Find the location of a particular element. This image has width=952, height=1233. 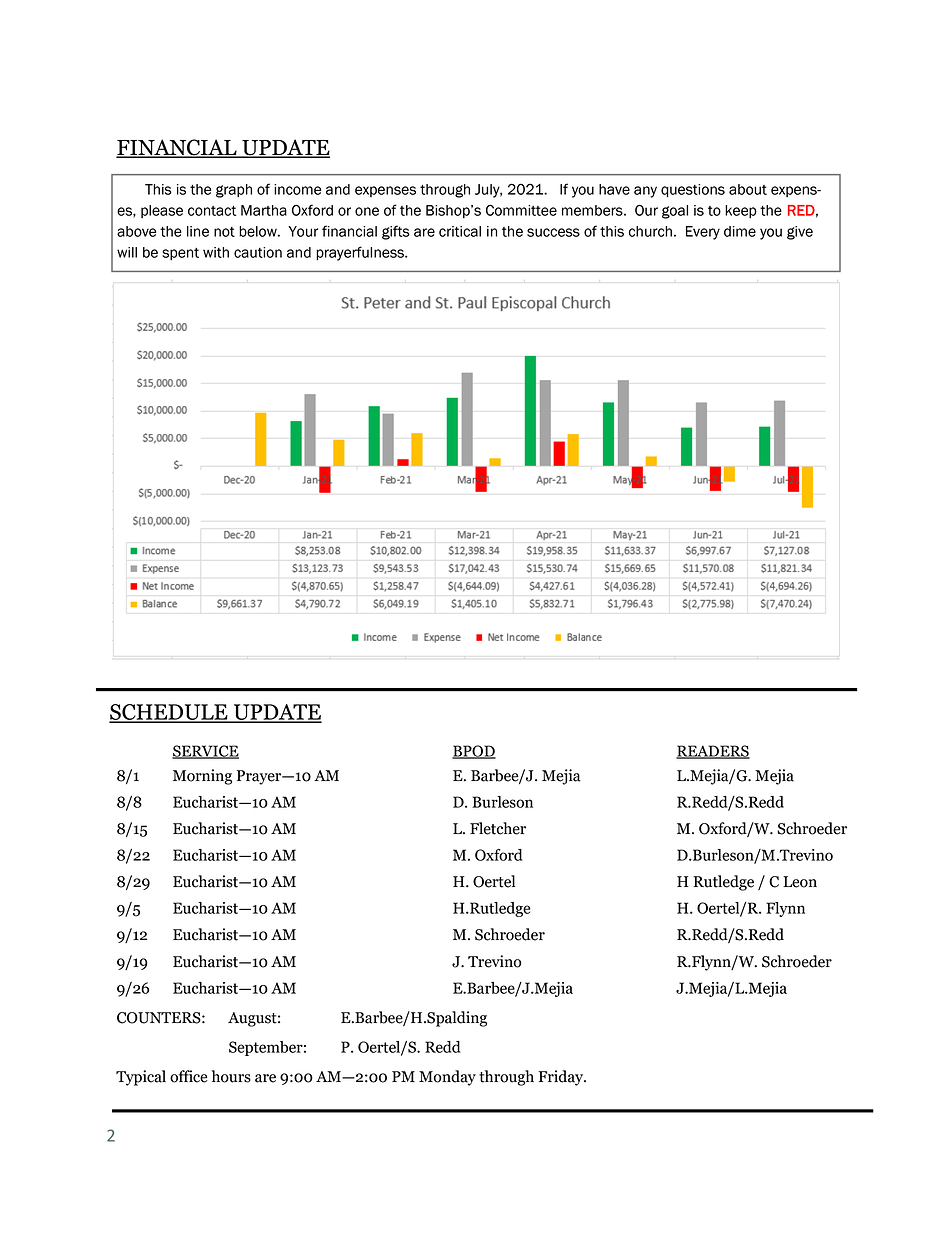

Monday is located at coordinates (447, 1078).
